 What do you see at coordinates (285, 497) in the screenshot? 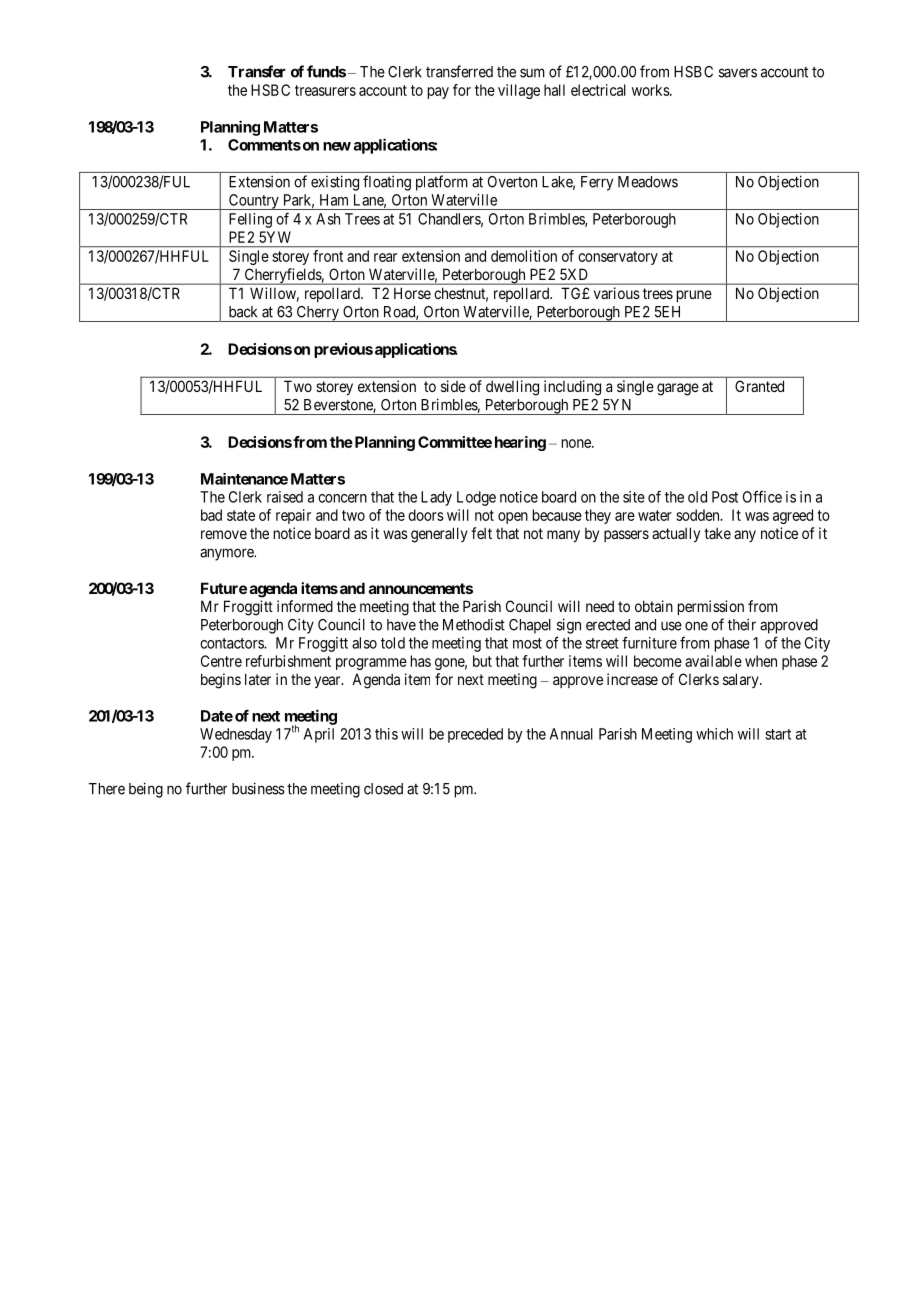
I see `raised` at bounding box center [285, 497].
